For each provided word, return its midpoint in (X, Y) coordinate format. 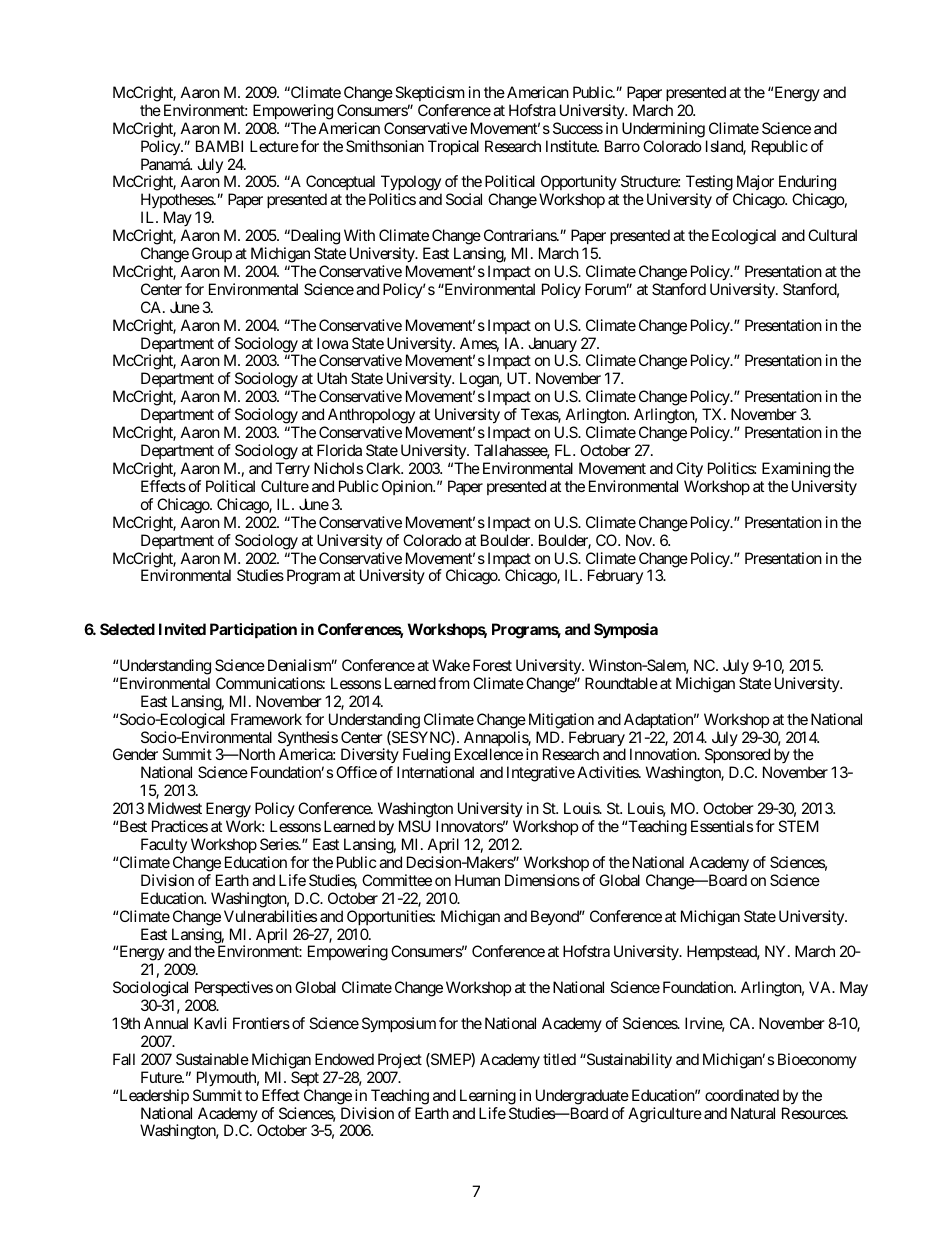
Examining (796, 470)
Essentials (722, 826)
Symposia (626, 631)
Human (477, 880)
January (552, 346)
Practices (180, 826)
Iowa (332, 343)
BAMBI (219, 146)
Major (755, 184)
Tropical (453, 147)
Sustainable (212, 1059)
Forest (492, 665)
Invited (182, 629)
